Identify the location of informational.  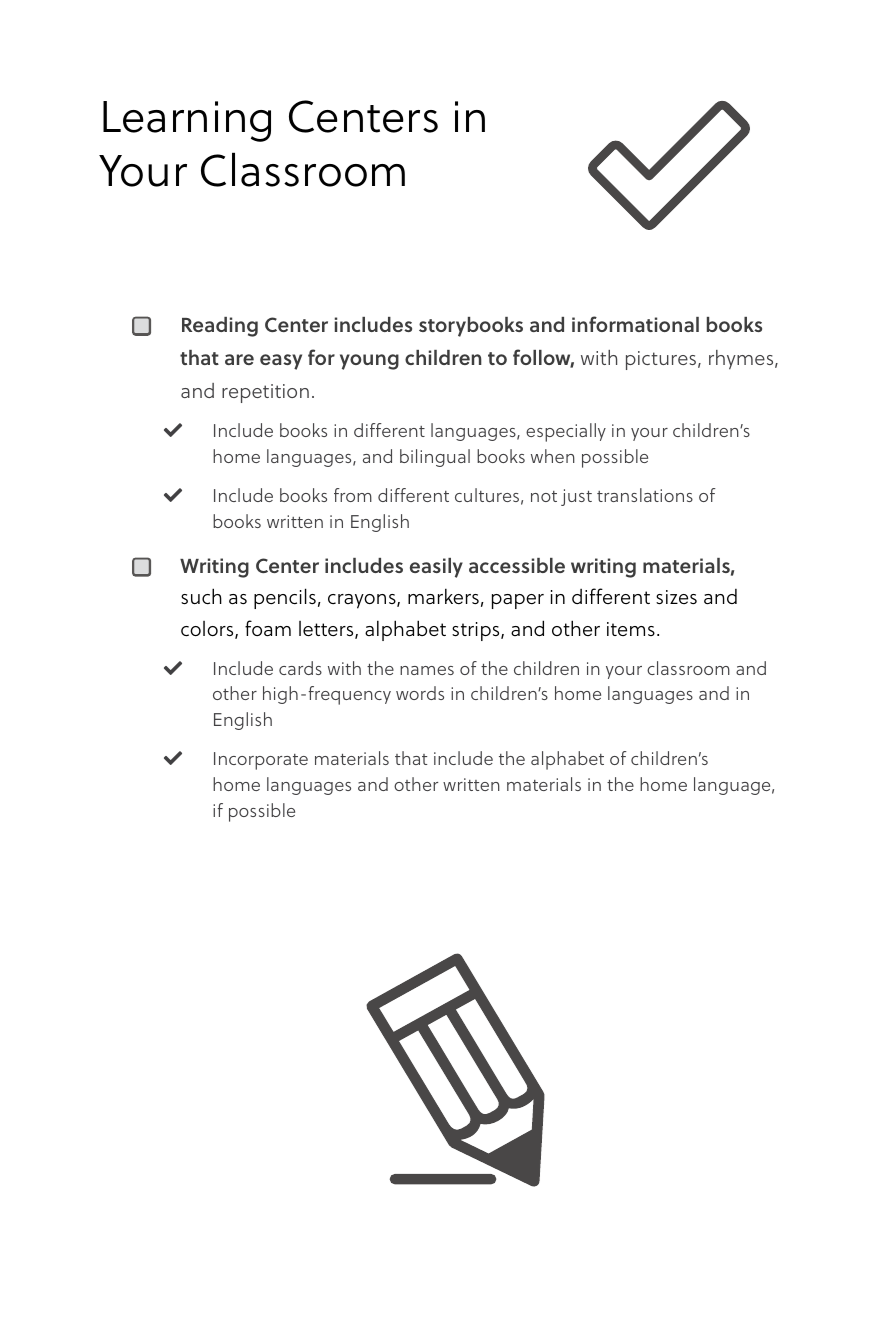
(635, 324).
